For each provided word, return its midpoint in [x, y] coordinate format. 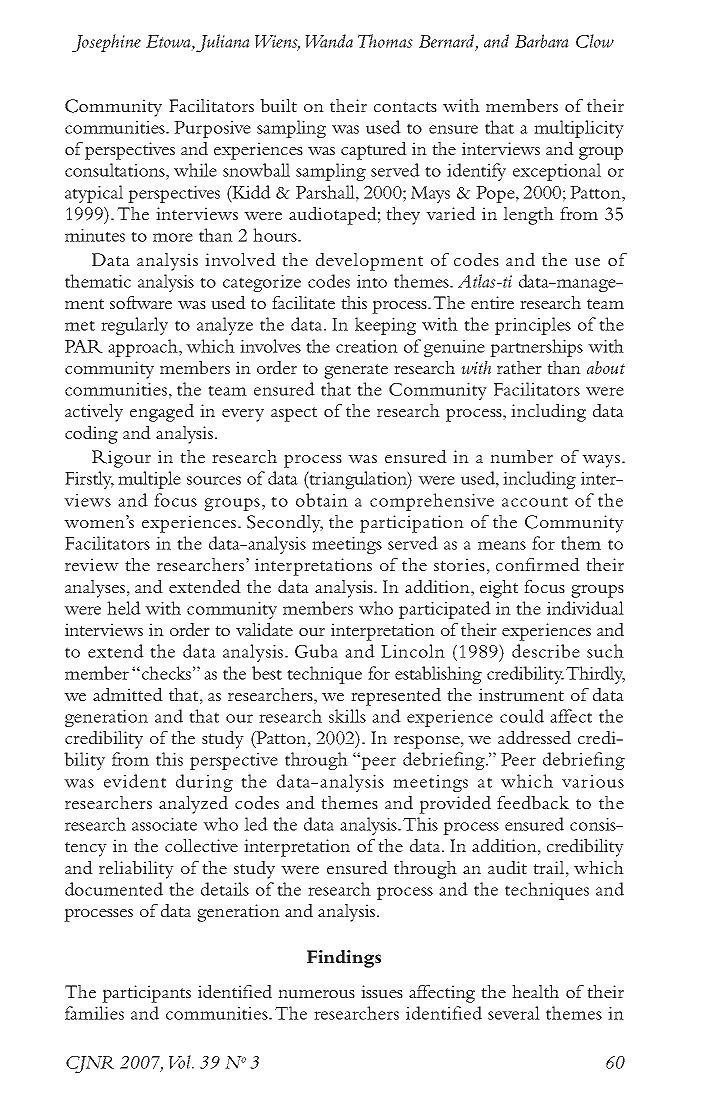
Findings [344, 959]
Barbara [542, 41]
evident [135, 781]
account [535, 501]
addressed [534, 737]
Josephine [106, 43]
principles [533, 326]
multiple [149, 480]
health [535, 991]
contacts [405, 107]
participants [146, 994]
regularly [134, 326]
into [372, 281]
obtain [322, 500]
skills [347, 716]
